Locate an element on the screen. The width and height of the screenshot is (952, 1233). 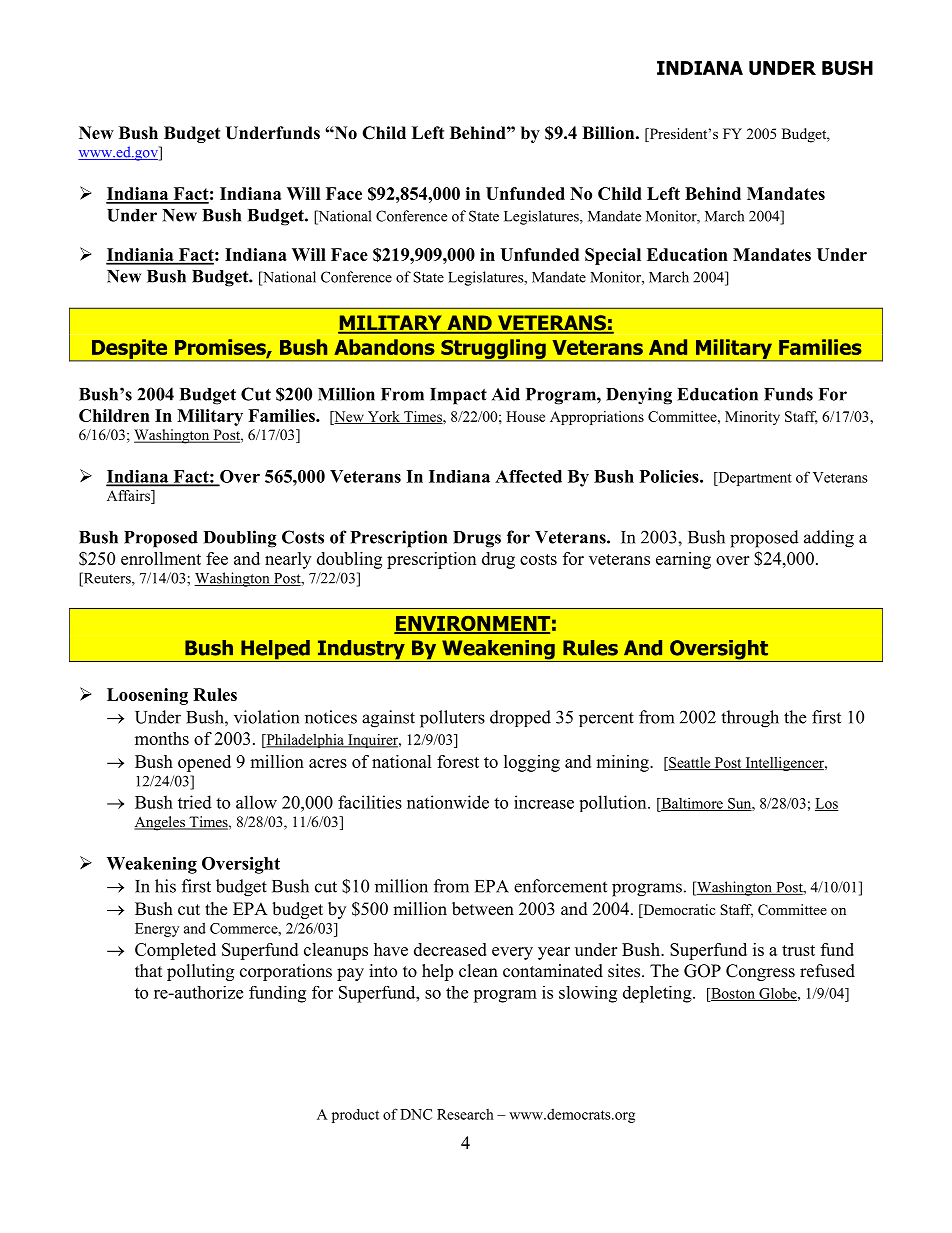
polluters is located at coordinates (452, 719).
